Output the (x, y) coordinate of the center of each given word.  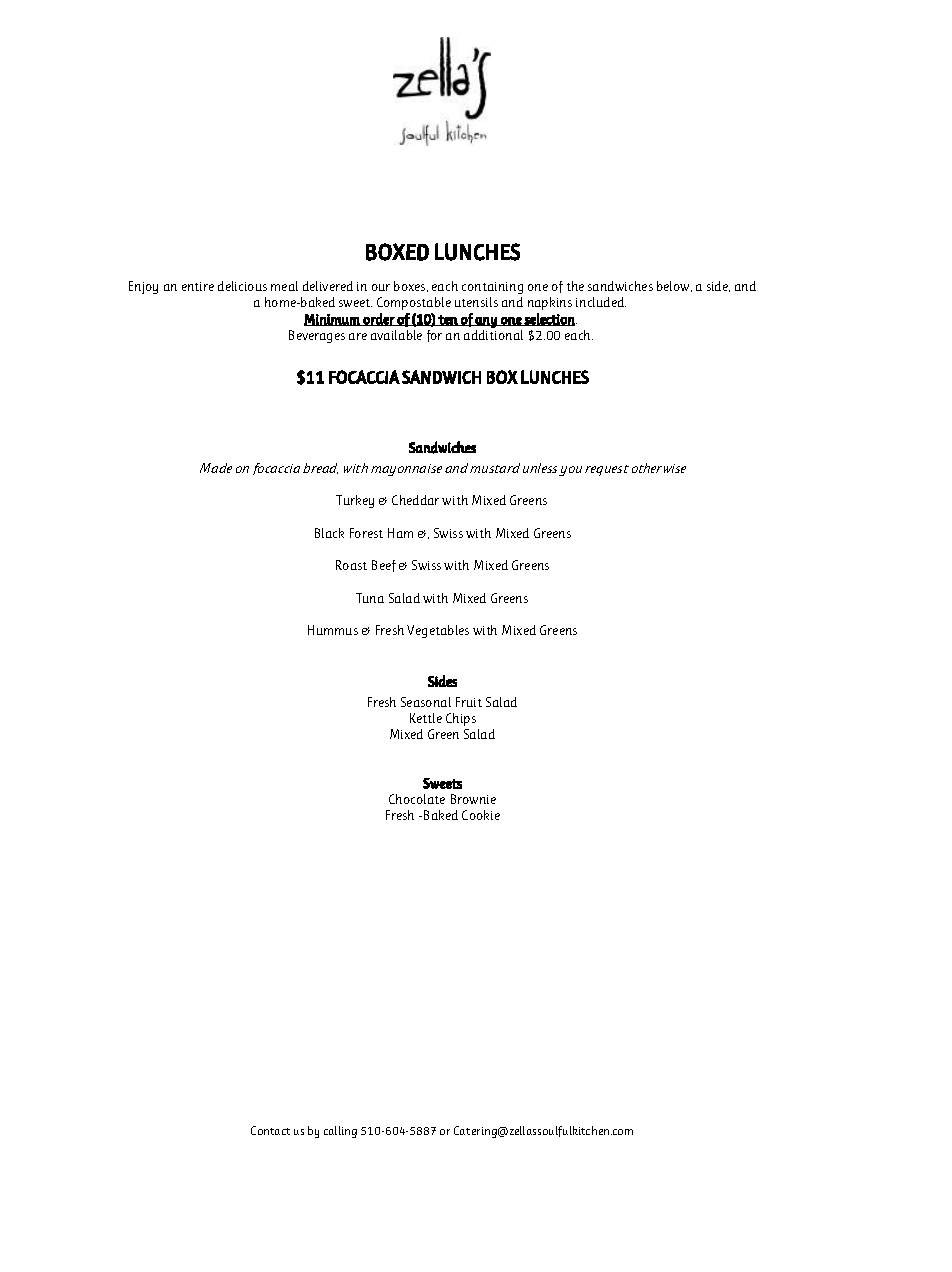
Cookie (481, 815)
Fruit (469, 702)
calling (340, 1132)
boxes (411, 286)
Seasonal (426, 702)
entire (198, 286)
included (601, 302)
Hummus (333, 630)
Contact (270, 1130)
